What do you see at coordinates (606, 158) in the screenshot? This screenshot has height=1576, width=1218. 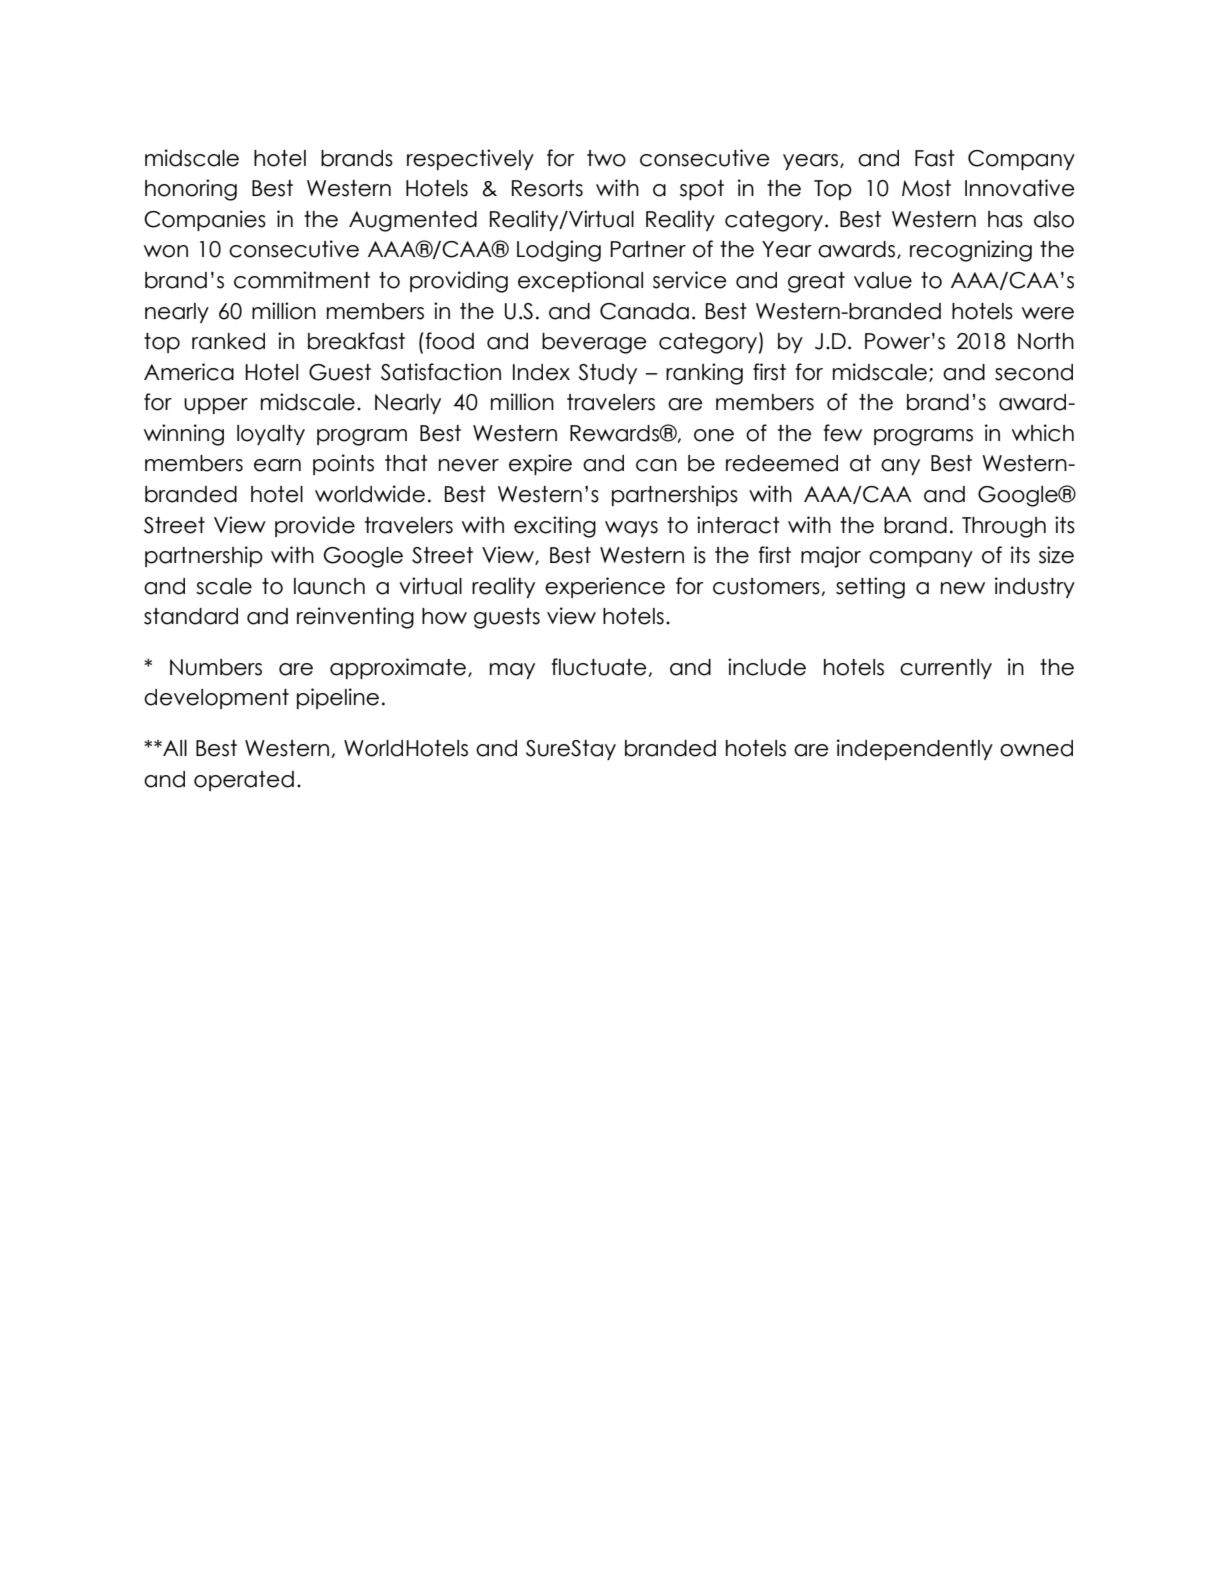 I see `two` at bounding box center [606, 158].
